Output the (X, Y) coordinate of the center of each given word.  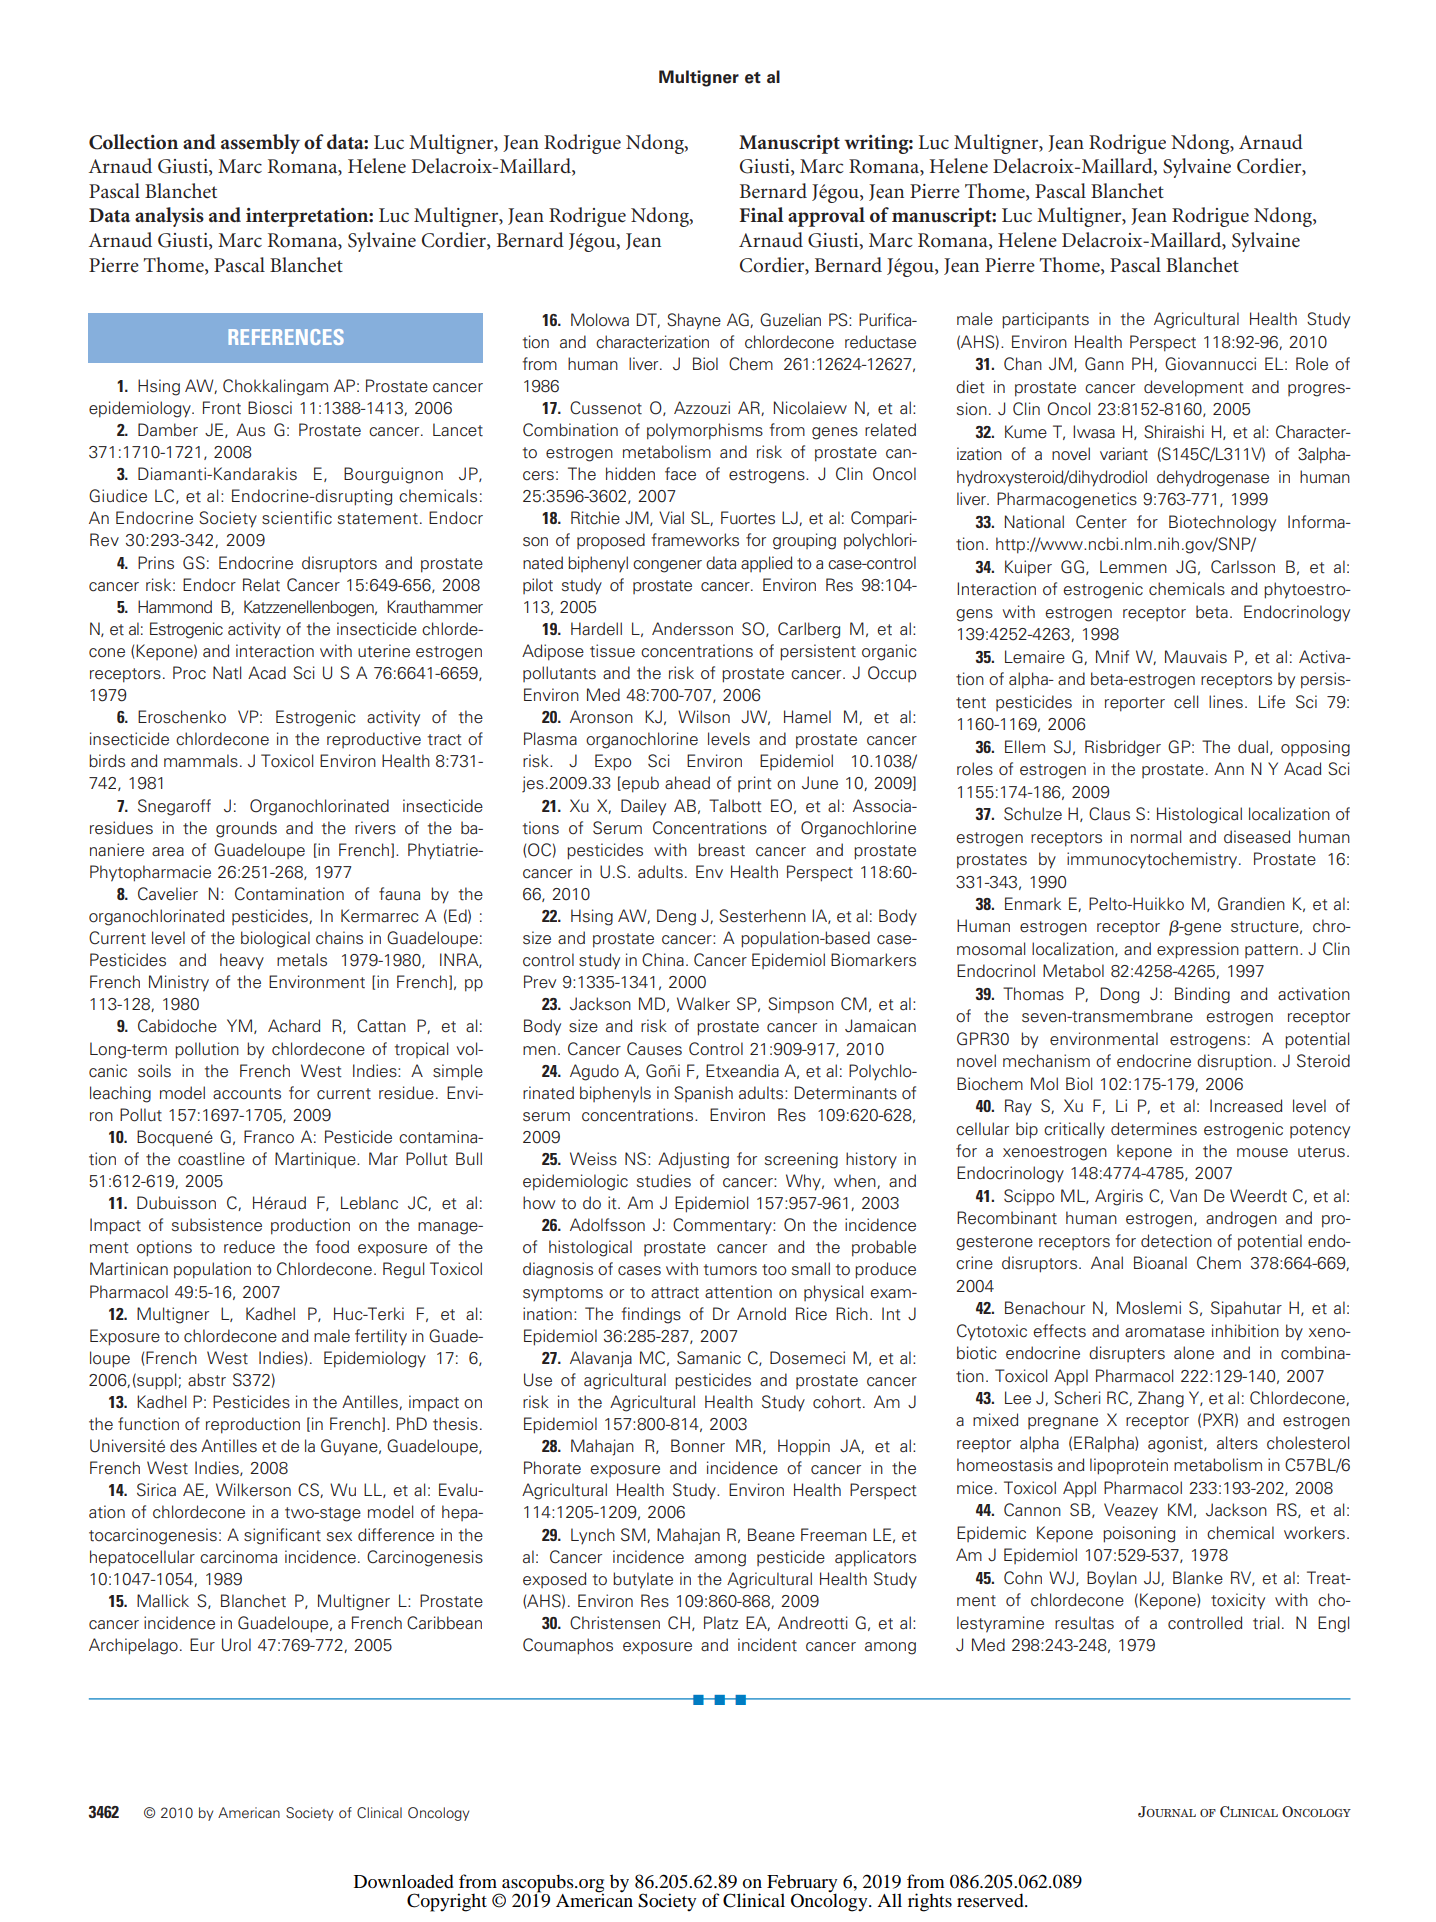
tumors (730, 1270)
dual (1253, 747)
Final (761, 214)
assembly (260, 144)
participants (1045, 320)
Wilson (704, 717)
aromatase (1165, 1332)
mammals (201, 761)
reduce (249, 1247)
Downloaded (404, 1881)
